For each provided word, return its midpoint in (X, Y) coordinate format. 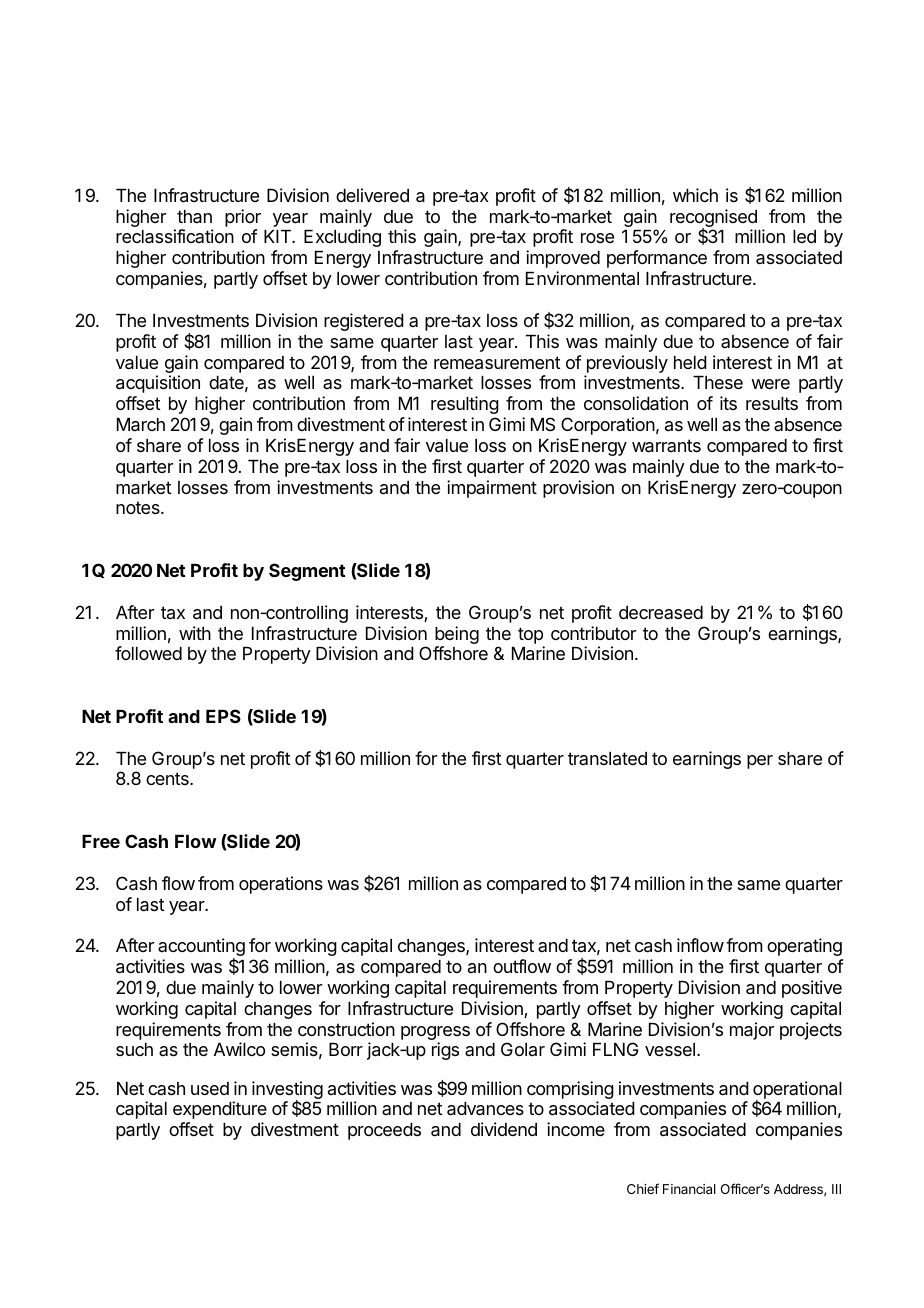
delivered (372, 195)
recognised (713, 219)
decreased (661, 612)
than (194, 217)
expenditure (220, 1110)
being (457, 635)
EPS (223, 716)
